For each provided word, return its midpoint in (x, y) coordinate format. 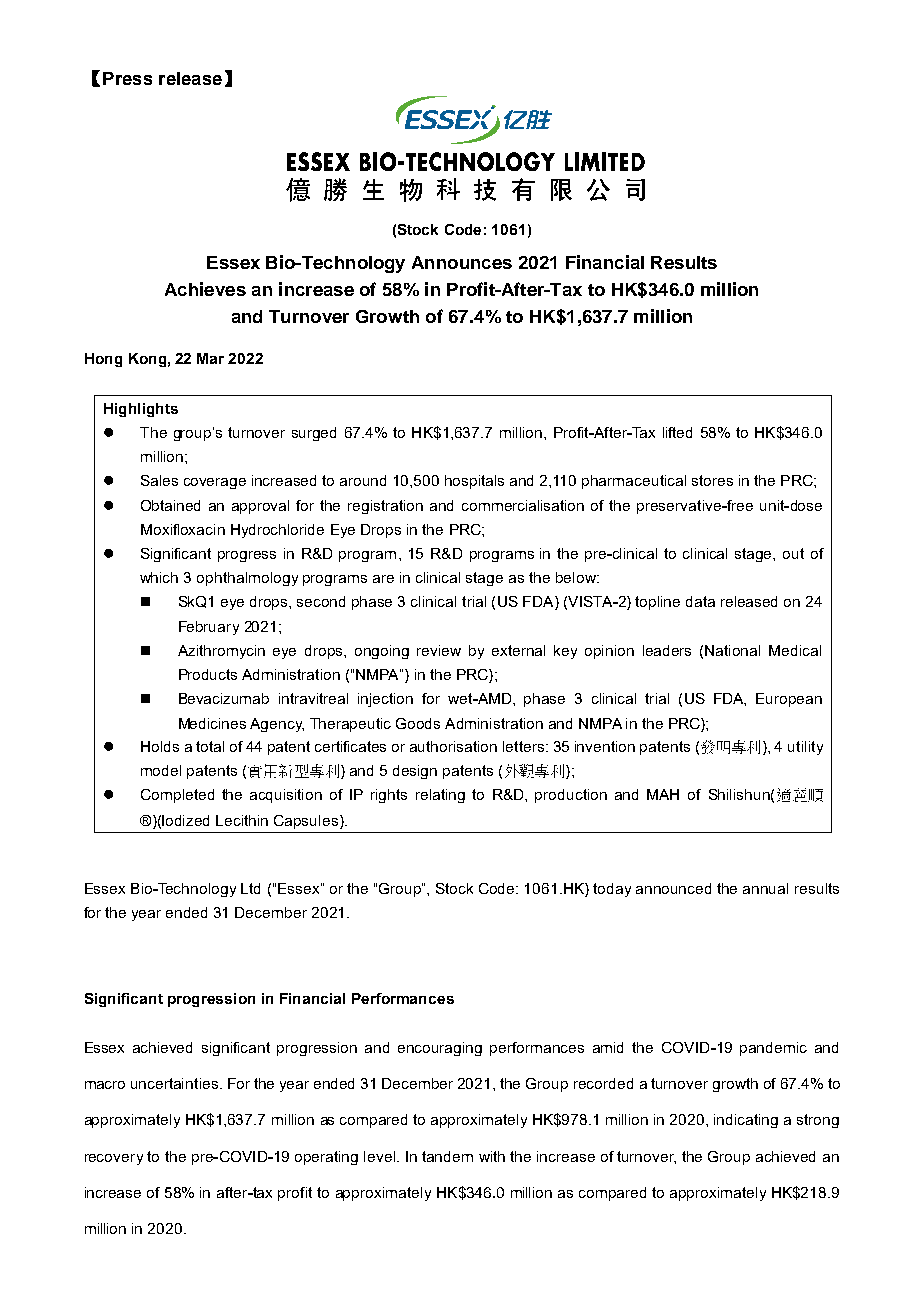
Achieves (205, 289)
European (789, 700)
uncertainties (174, 1083)
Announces (462, 262)
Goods (418, 723)
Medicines (212, 723)
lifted (677, 432)
